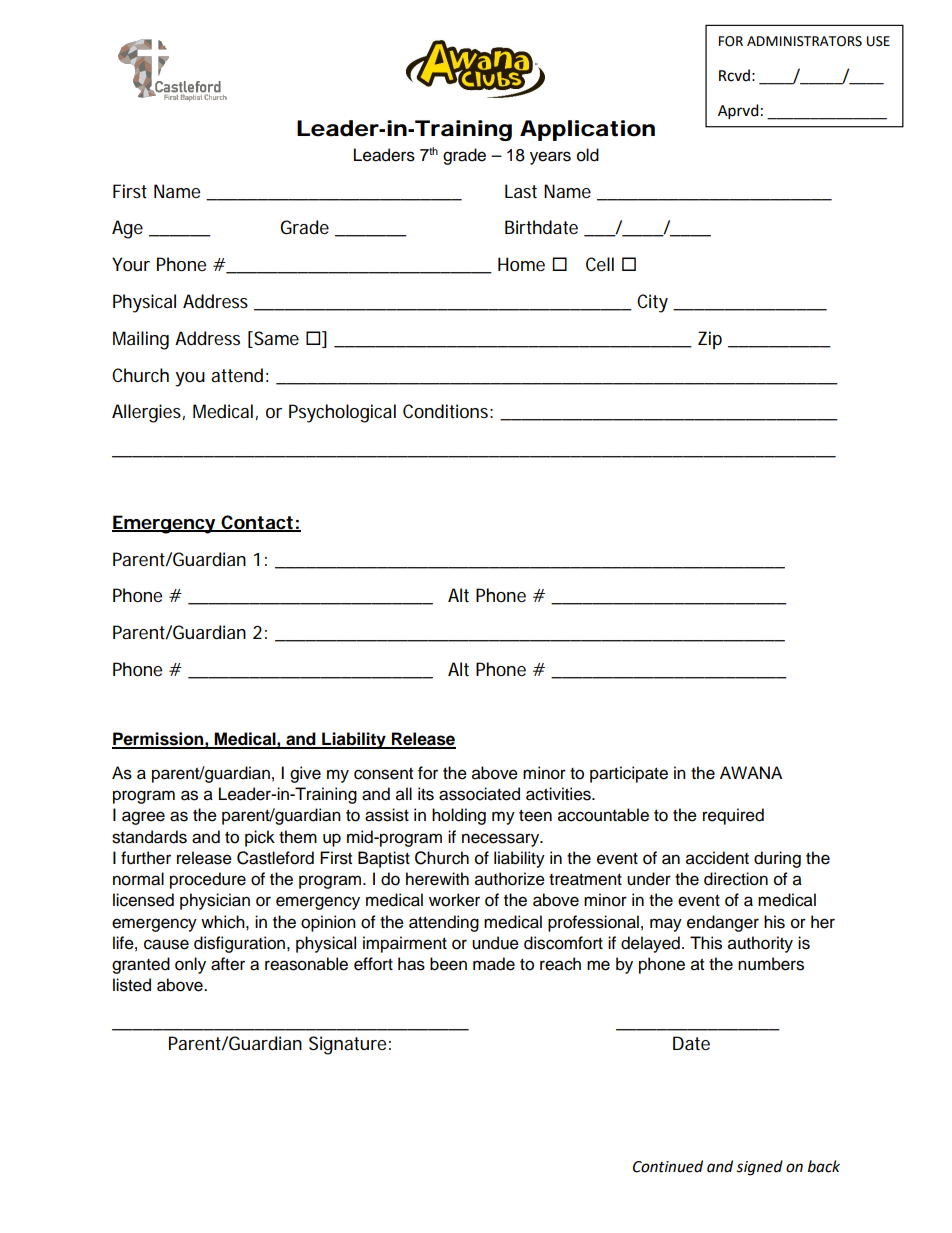  Describe the element at coordinates (127, 229) in the screenshot. I see `Age` at that location.
